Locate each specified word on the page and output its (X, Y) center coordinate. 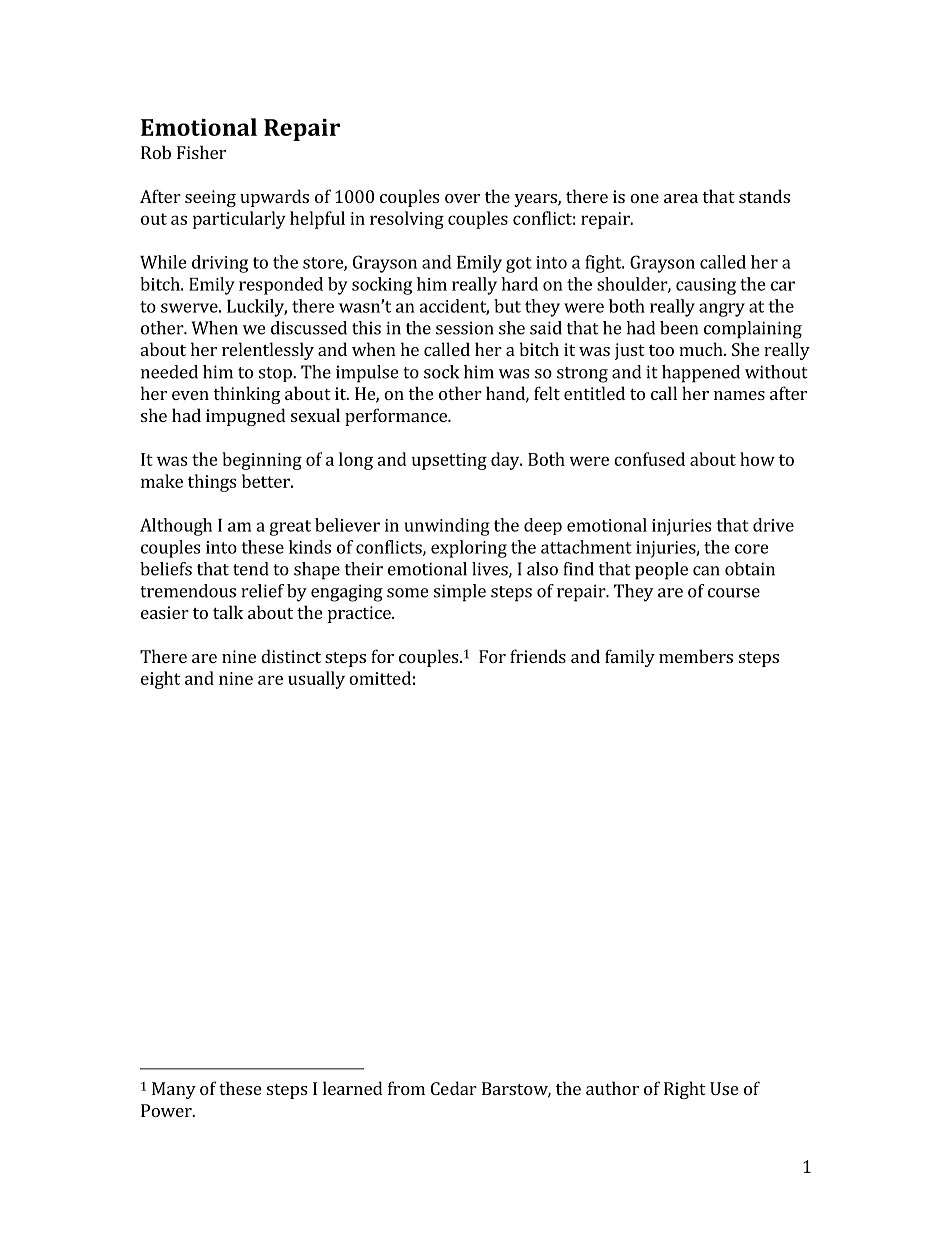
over (462, 198)
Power (167, 1110)
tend (251, 569)
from (406, 1088)
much (702, 349)
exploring (469, 549)
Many (174, 1090)
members (696, 656)
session (465, 328)
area (681, 198)
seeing (210, 198)
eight (160, 680)
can (706, 571)
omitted (380, 678)
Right (685, 1090)
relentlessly (268, 351)
